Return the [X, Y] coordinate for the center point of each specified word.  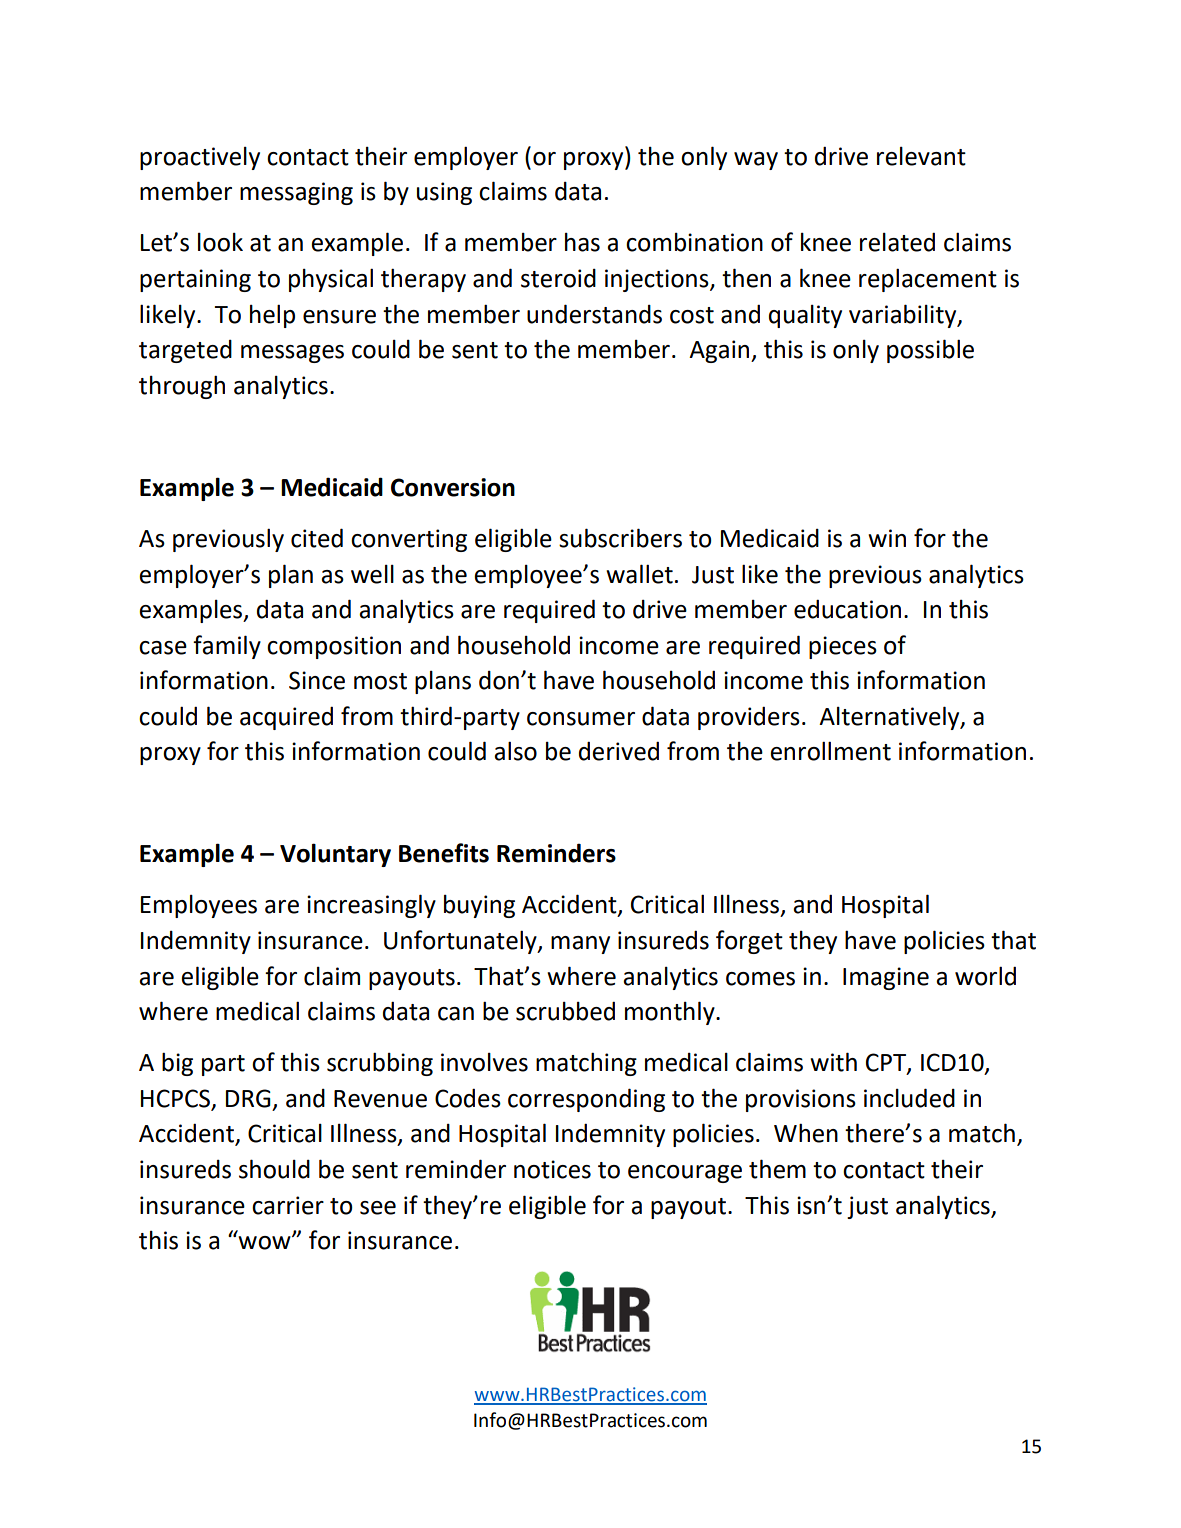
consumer [581, 719]
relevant [921, 156]
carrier [288, 1205]
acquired [286, 718]
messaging [296, 193]
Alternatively [890, 718]
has [582, 242]
